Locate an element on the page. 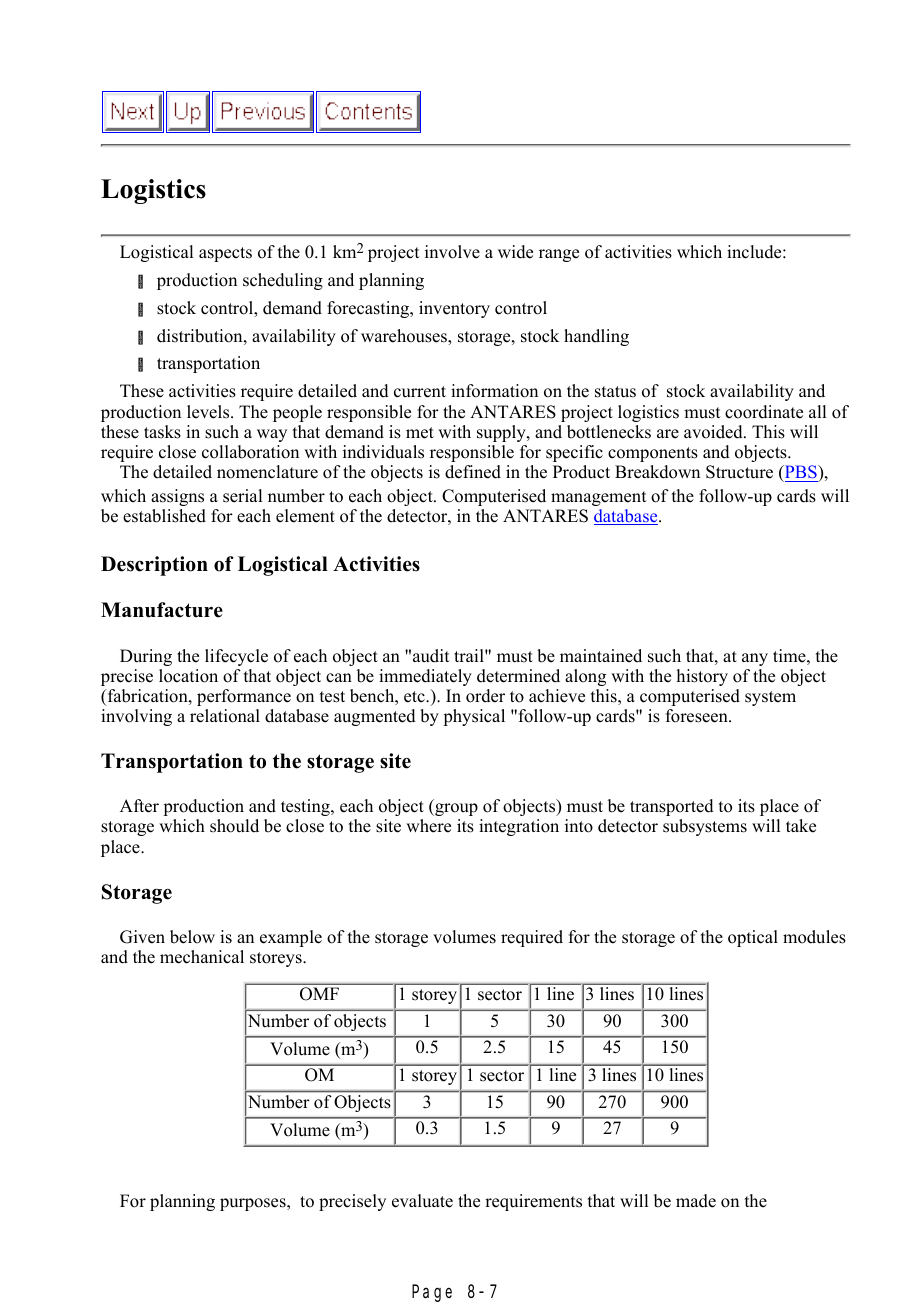  Manufacture is located at coordinates (162, 610).
